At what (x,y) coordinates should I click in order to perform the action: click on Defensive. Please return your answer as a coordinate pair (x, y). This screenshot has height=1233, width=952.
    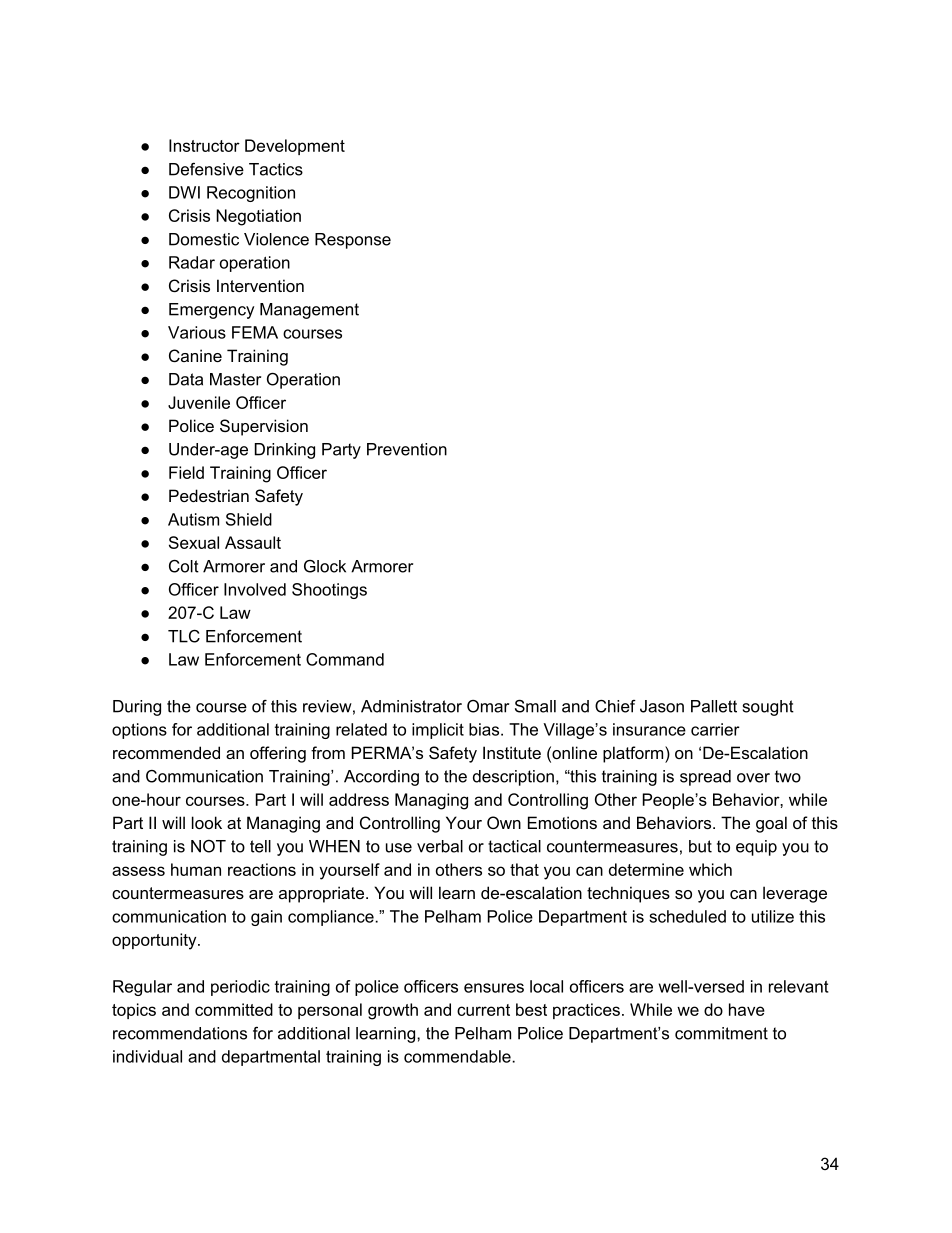
    Looking at the image, I should click on (206, 169).
